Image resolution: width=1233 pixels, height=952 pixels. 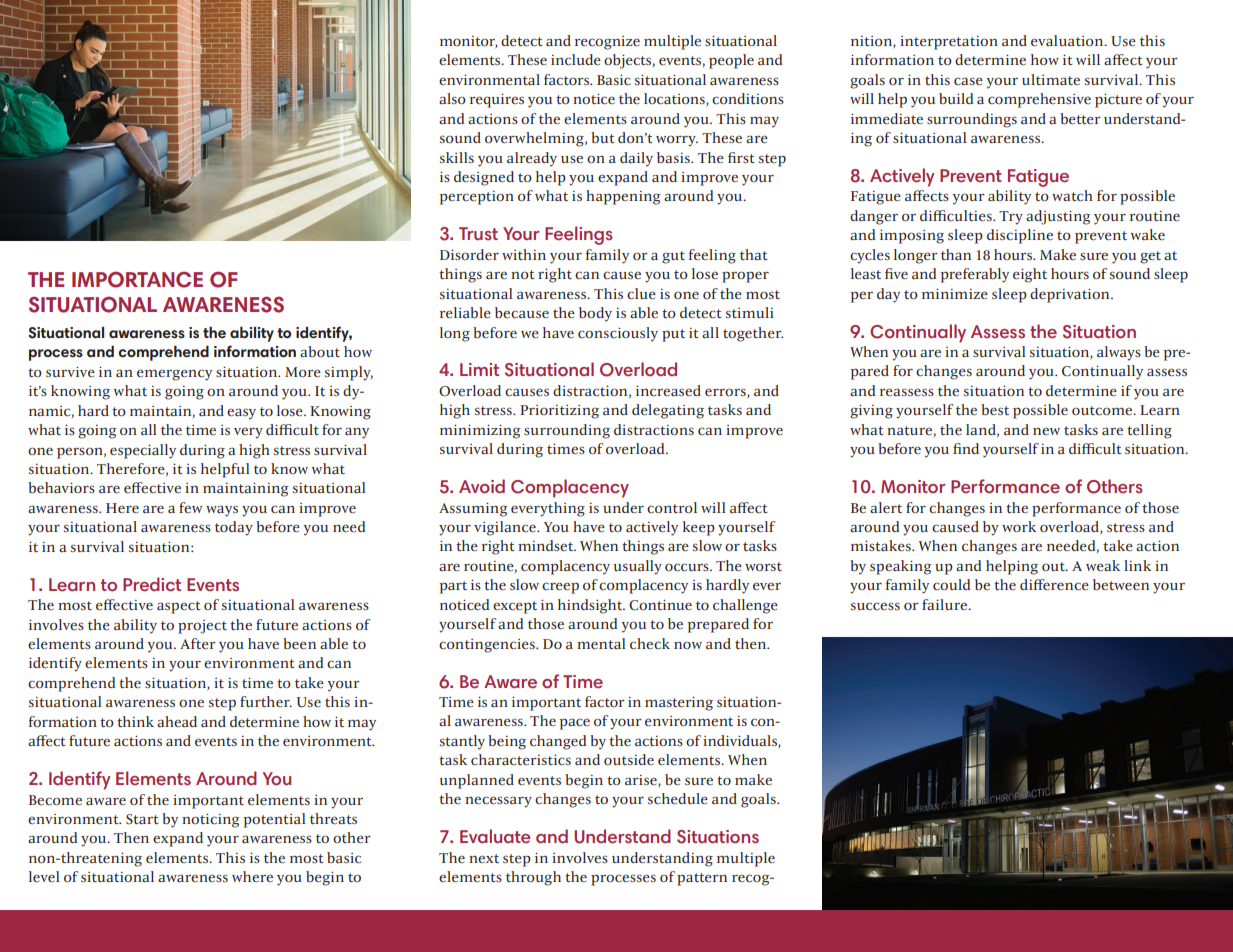 What do you see at coordinates (945, 604) in the screenshot?
I see `failure` at bounding box center [945, 604].
